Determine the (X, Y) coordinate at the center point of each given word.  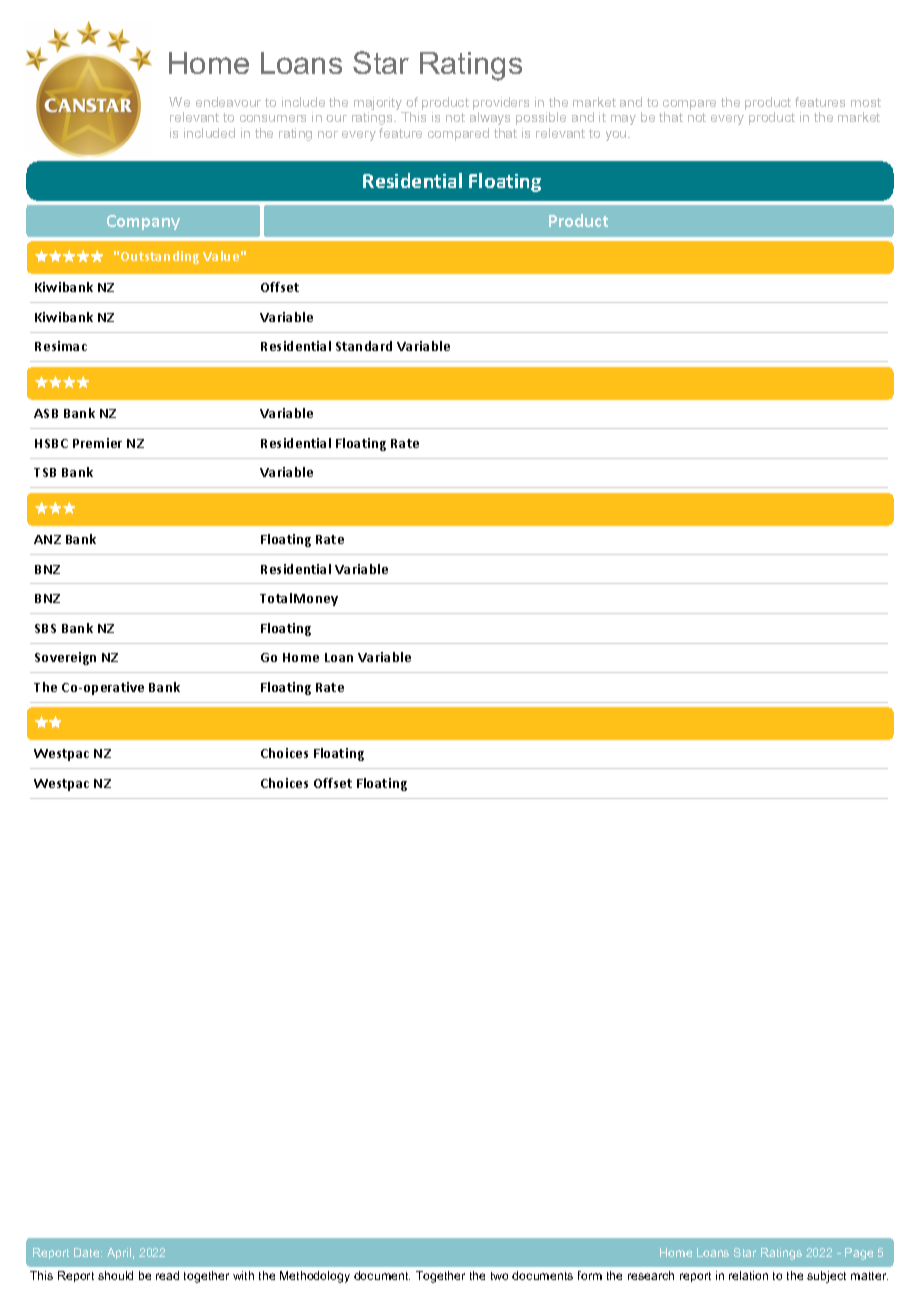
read (167, 1275)
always (490, 118)
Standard (364, 346)
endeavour (228, 102)
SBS (45, 628)
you (617, 136)
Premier (97, 443)
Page (859, 1254)
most (866, 102)
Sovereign (65, 658)
